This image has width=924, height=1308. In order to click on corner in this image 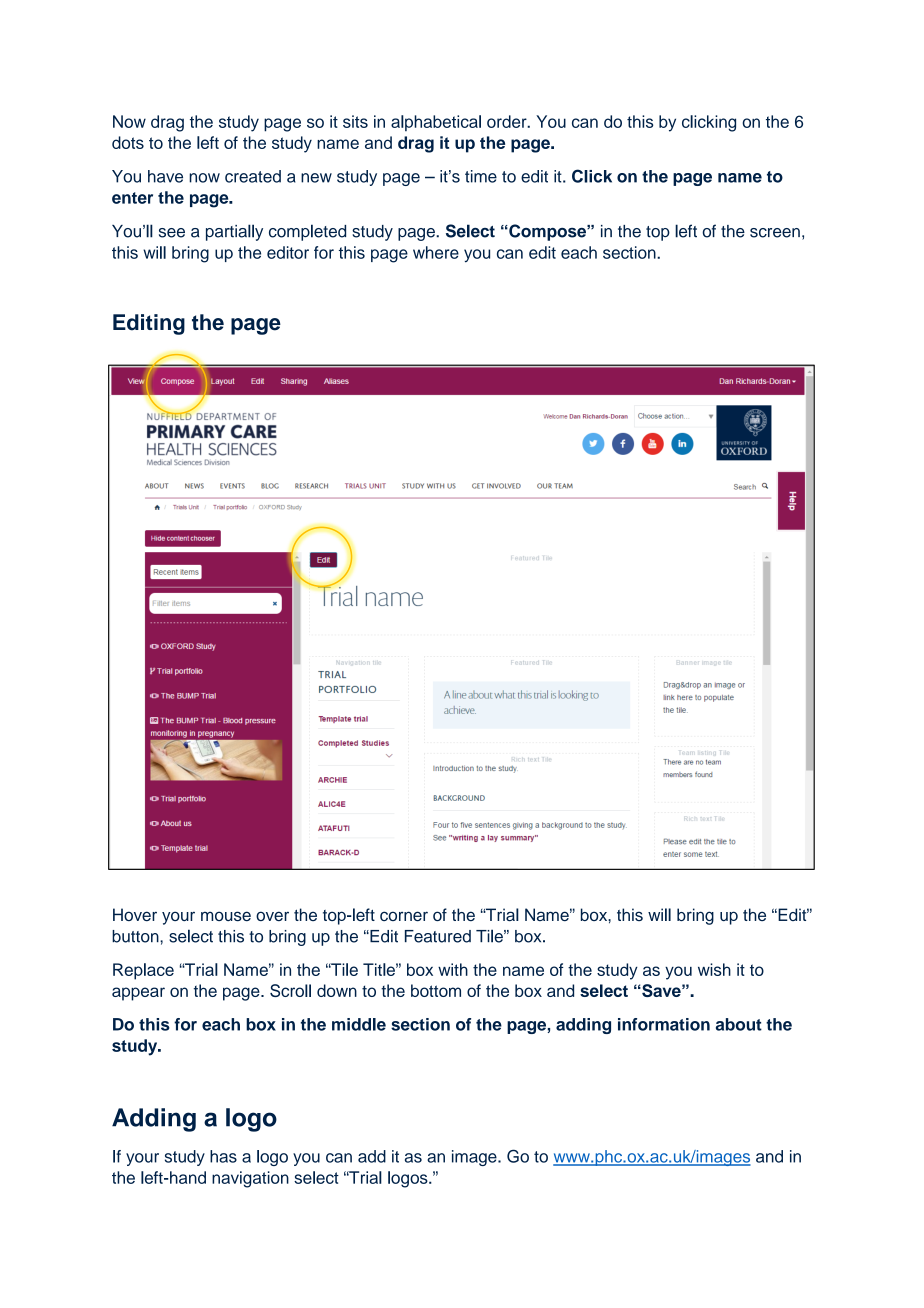, I will do `click(404, 916)`.
